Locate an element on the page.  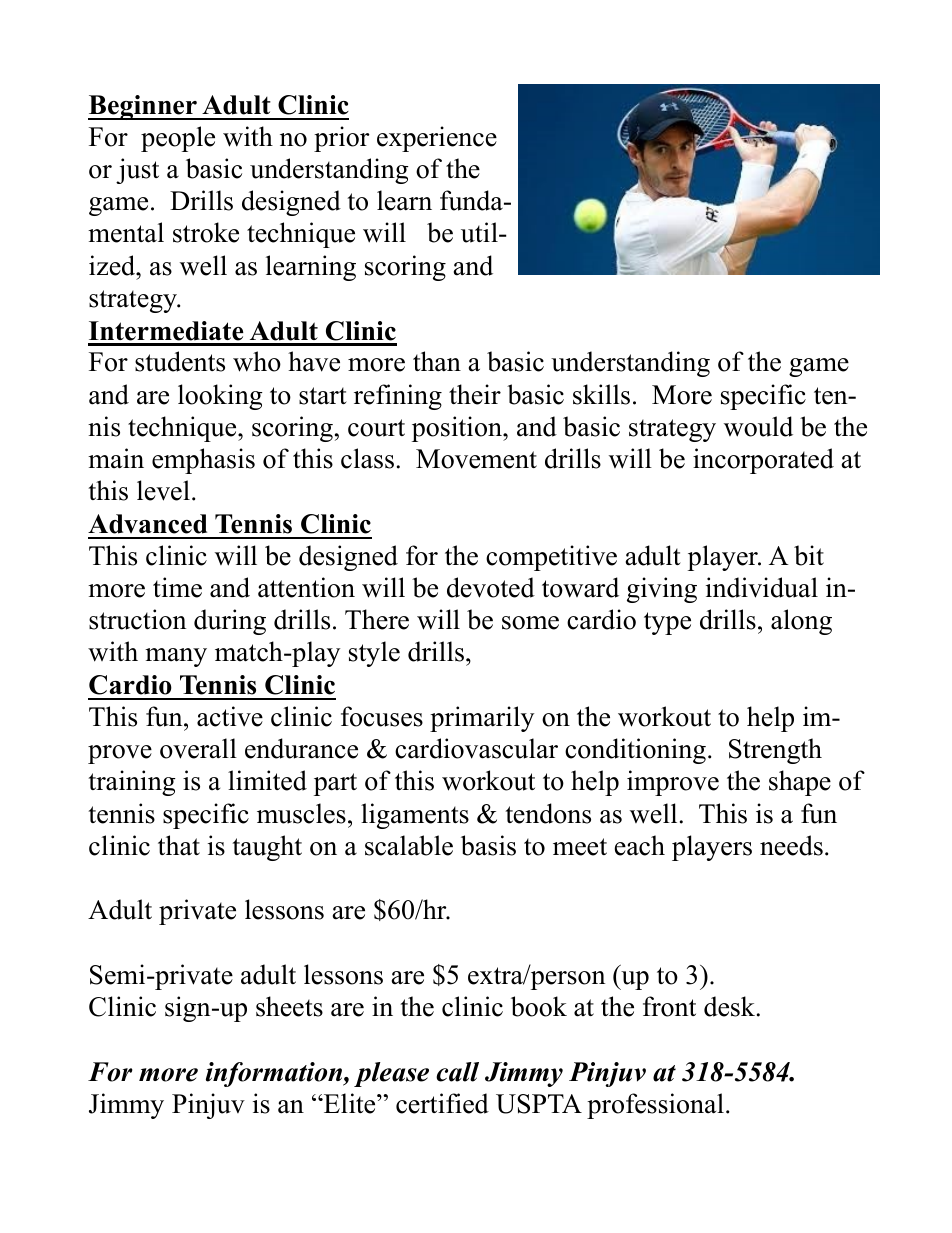
skills is located at coordinates (601, 394).
